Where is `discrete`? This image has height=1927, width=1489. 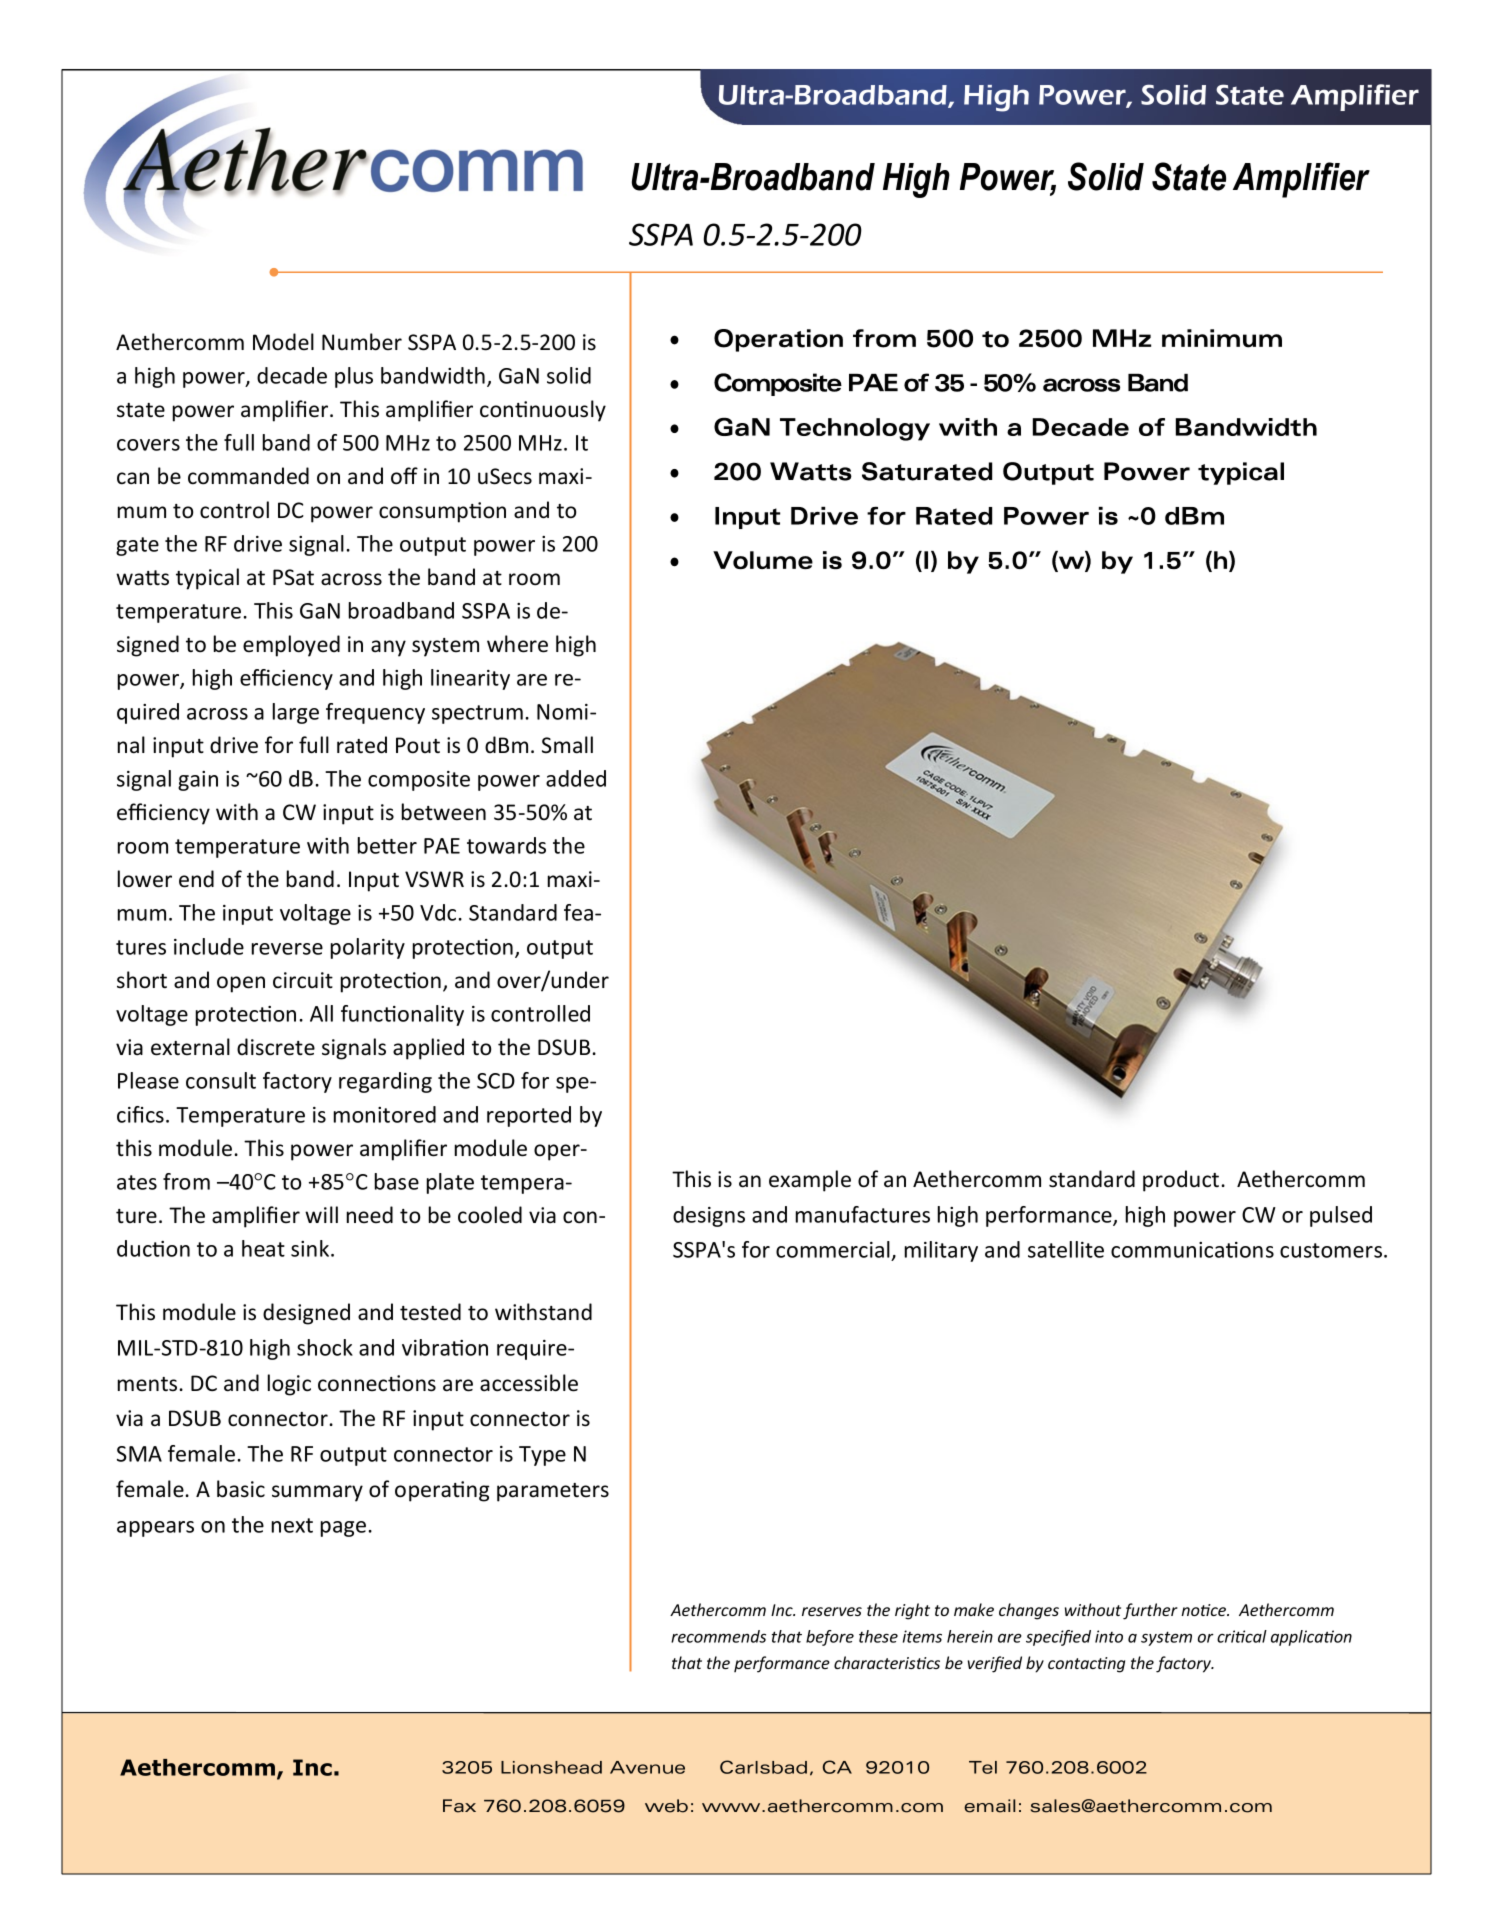
discrete is located at coordinates (276, 1047).
